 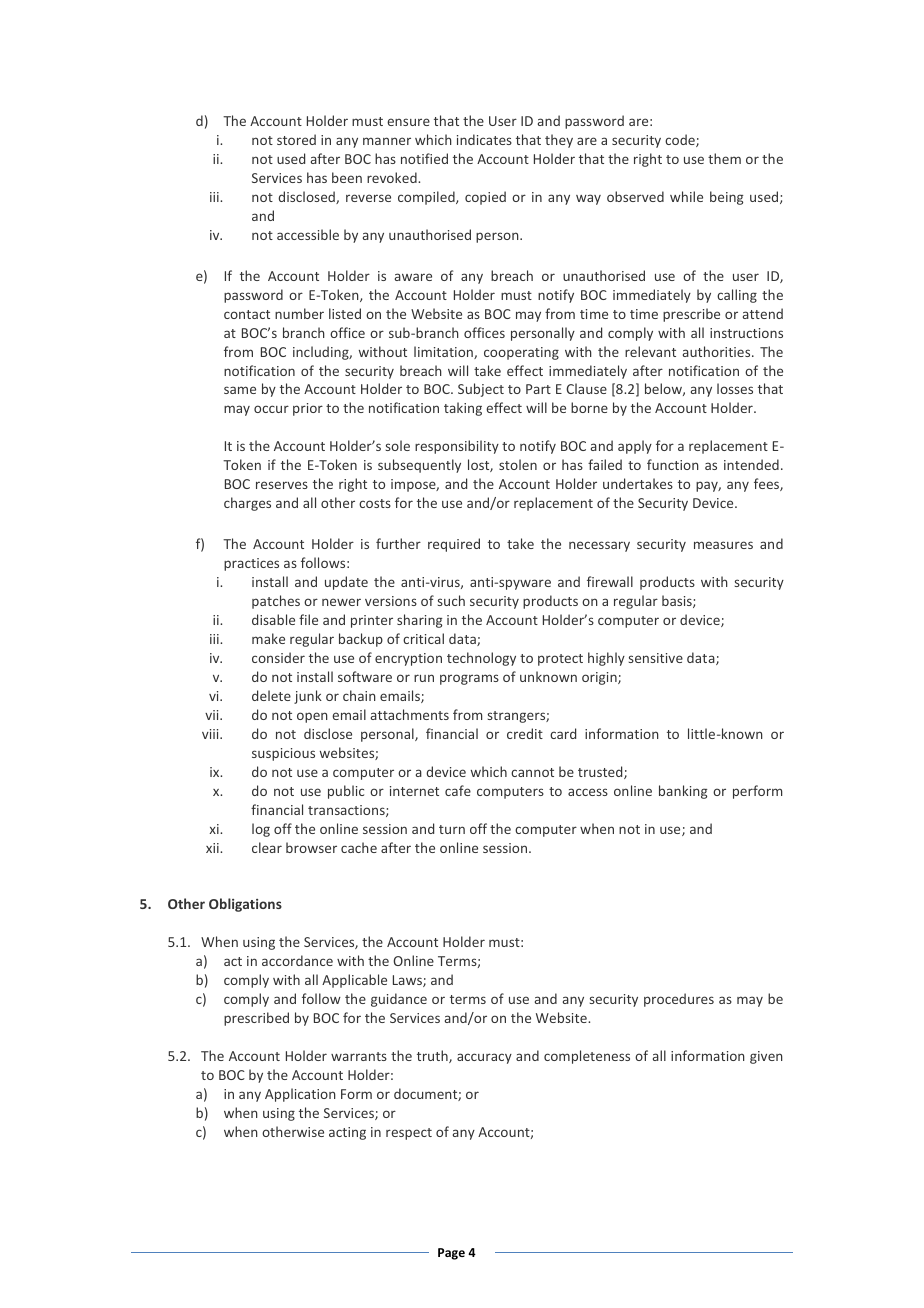 I want to click on acting, so click(x=347, y=1133).
